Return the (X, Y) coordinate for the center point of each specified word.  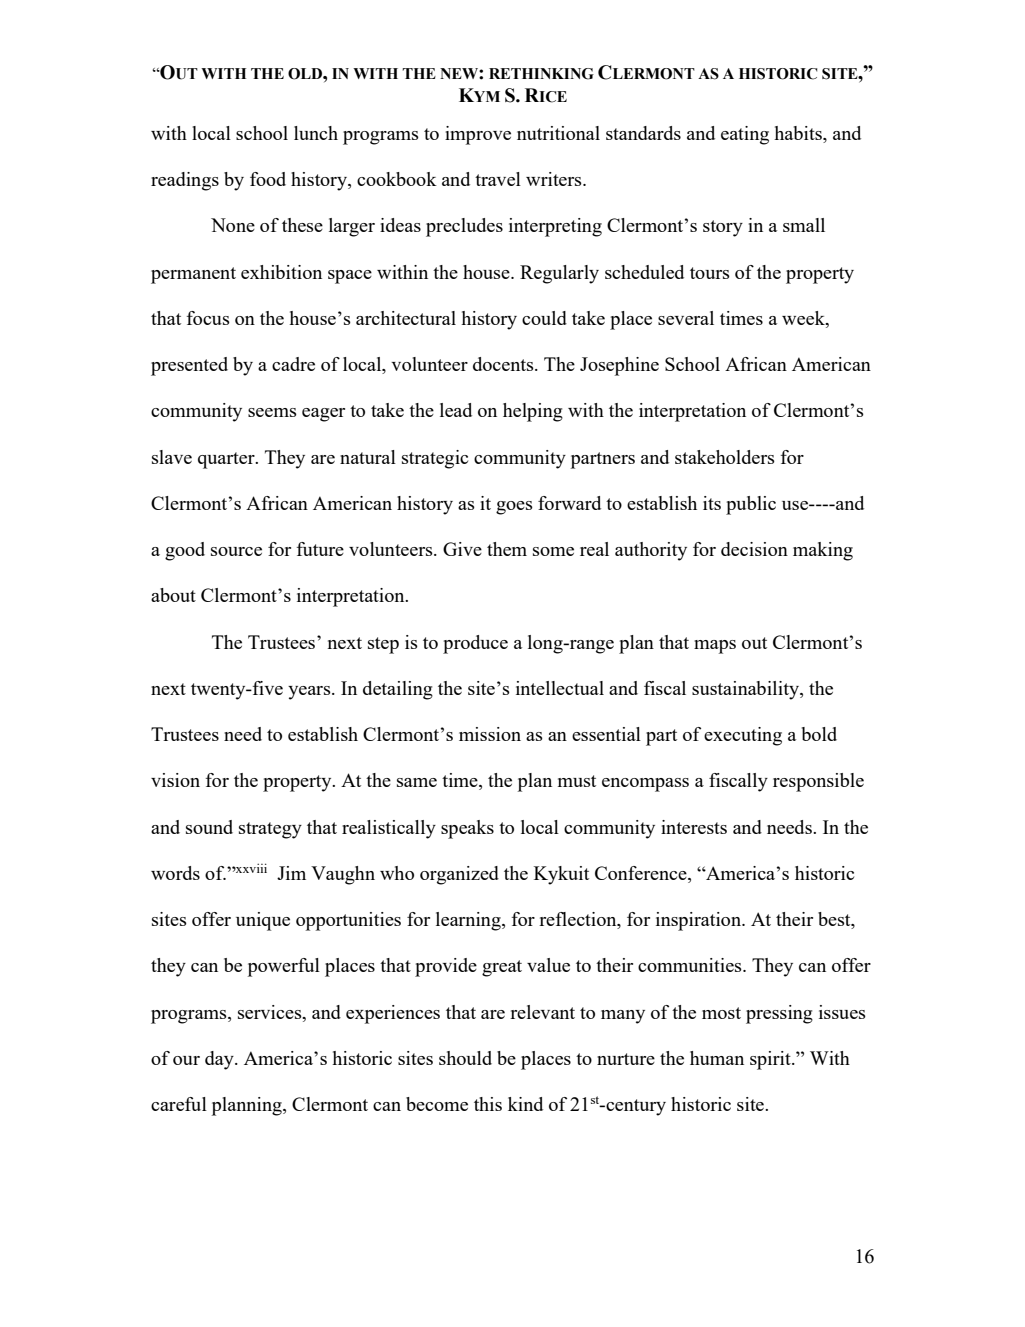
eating (745, 135)
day (220, 1060)
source (236, 551)
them (507, 549)
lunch (316, 133)
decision (754, 549)
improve (478, 135)
